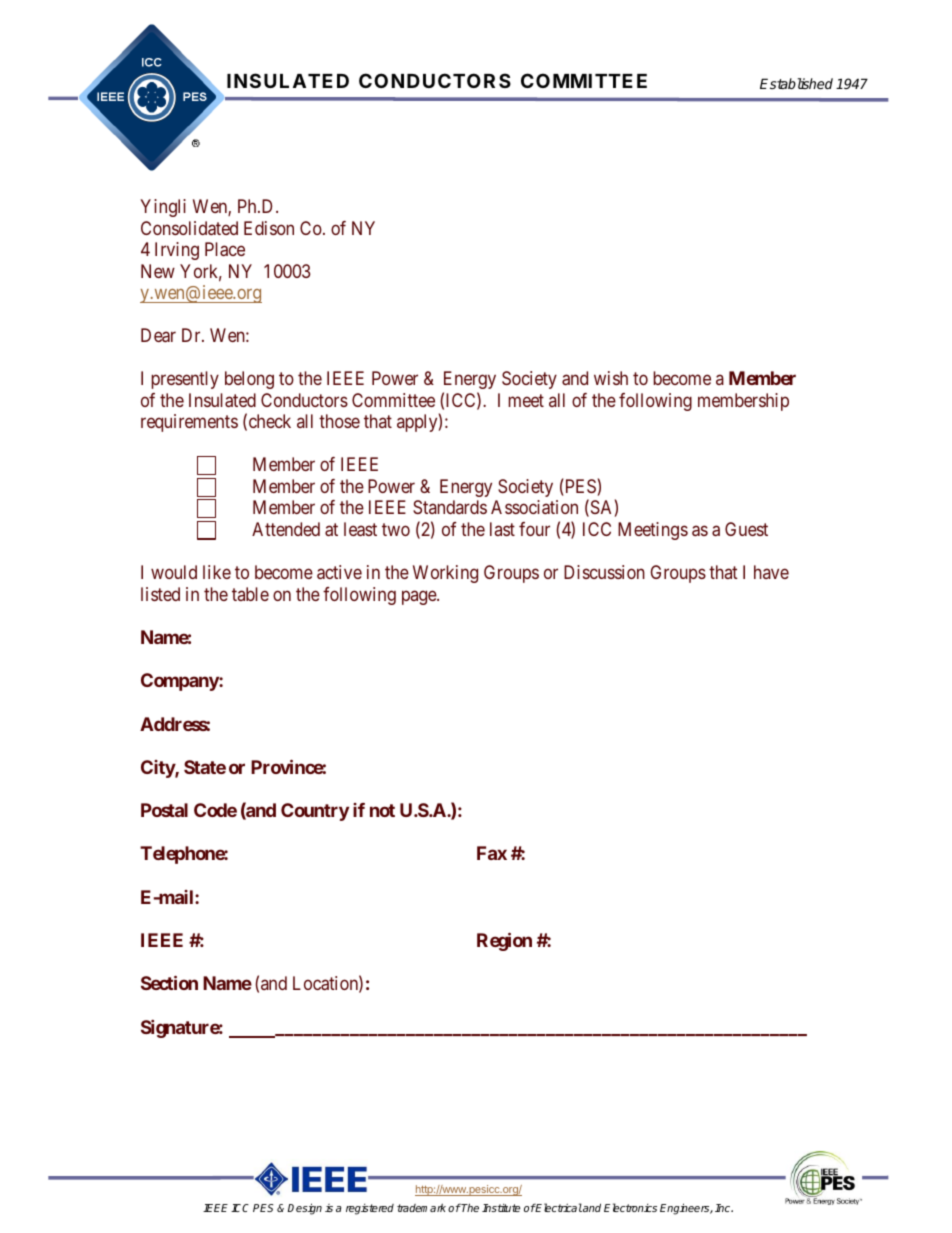 The image size is (952, 1233). What do you see at coordinates (225, 249) in the image?
I see `Place` at bounding box center [225, 249].
